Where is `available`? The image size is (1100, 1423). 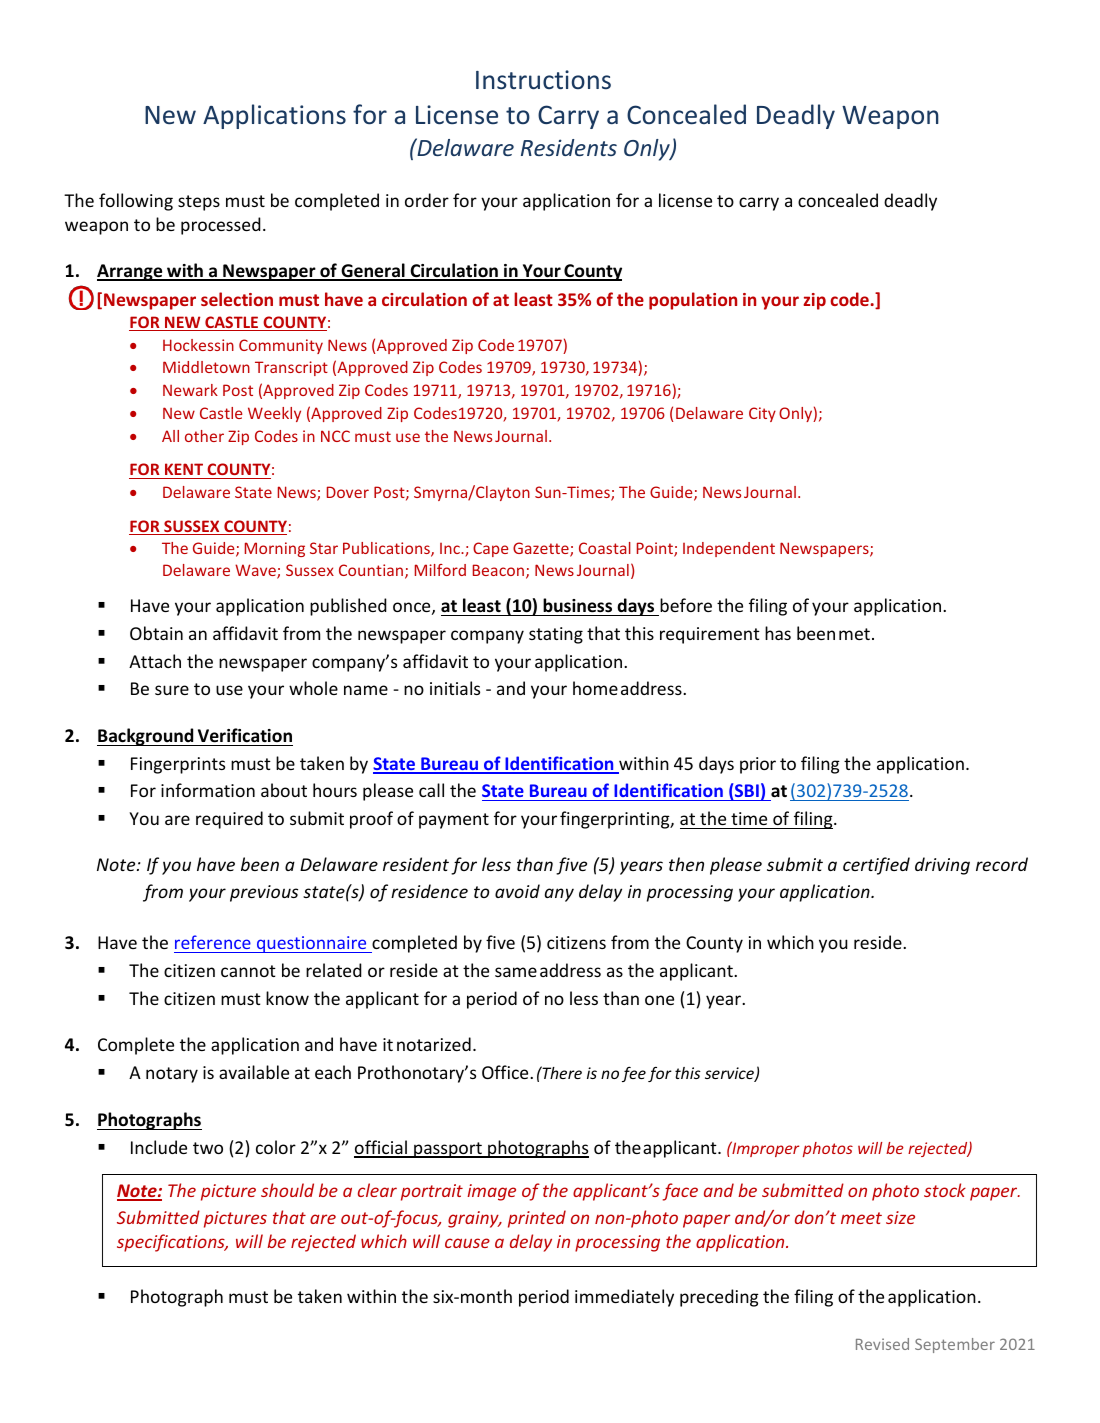
available is located at coordinates (254, 1072).
